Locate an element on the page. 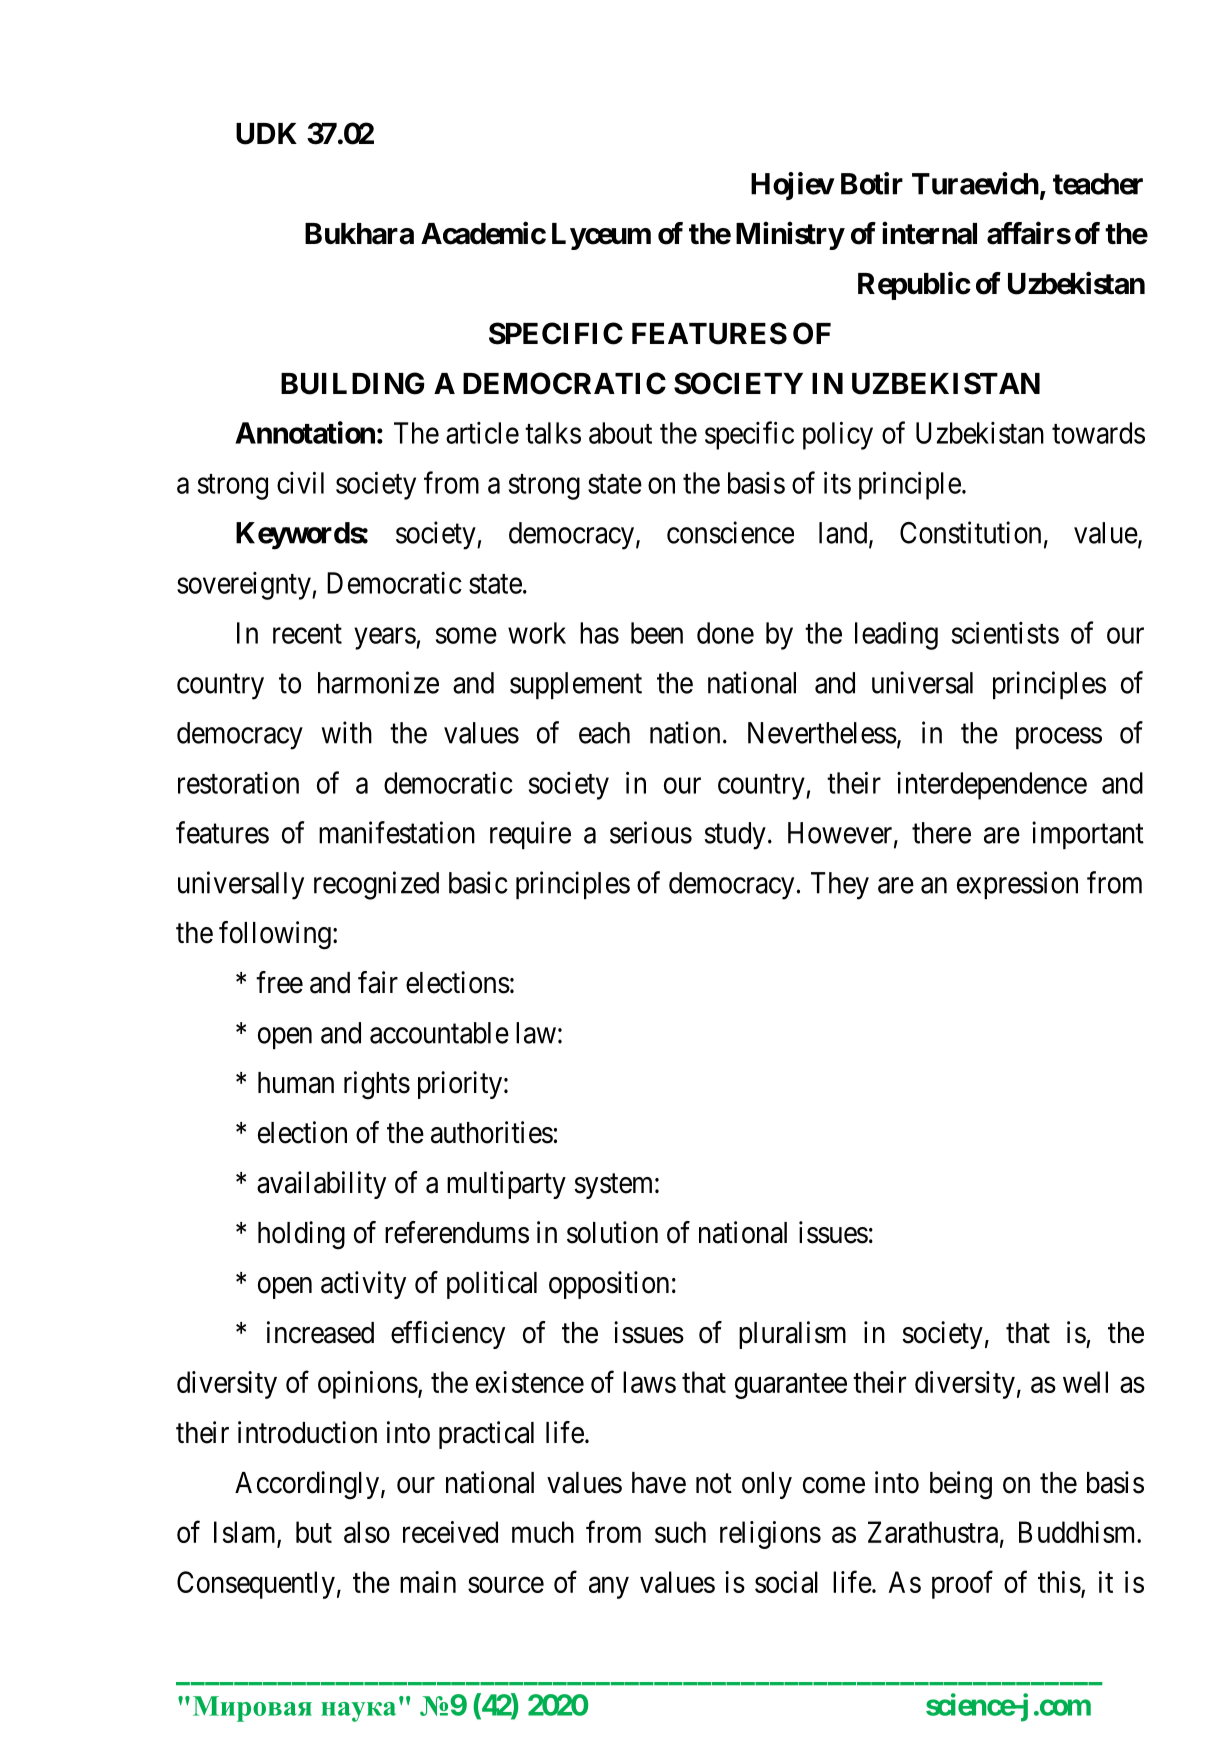 The height and width of the page is (1742, 1232). rights is located at coordinates (377, 1085).
